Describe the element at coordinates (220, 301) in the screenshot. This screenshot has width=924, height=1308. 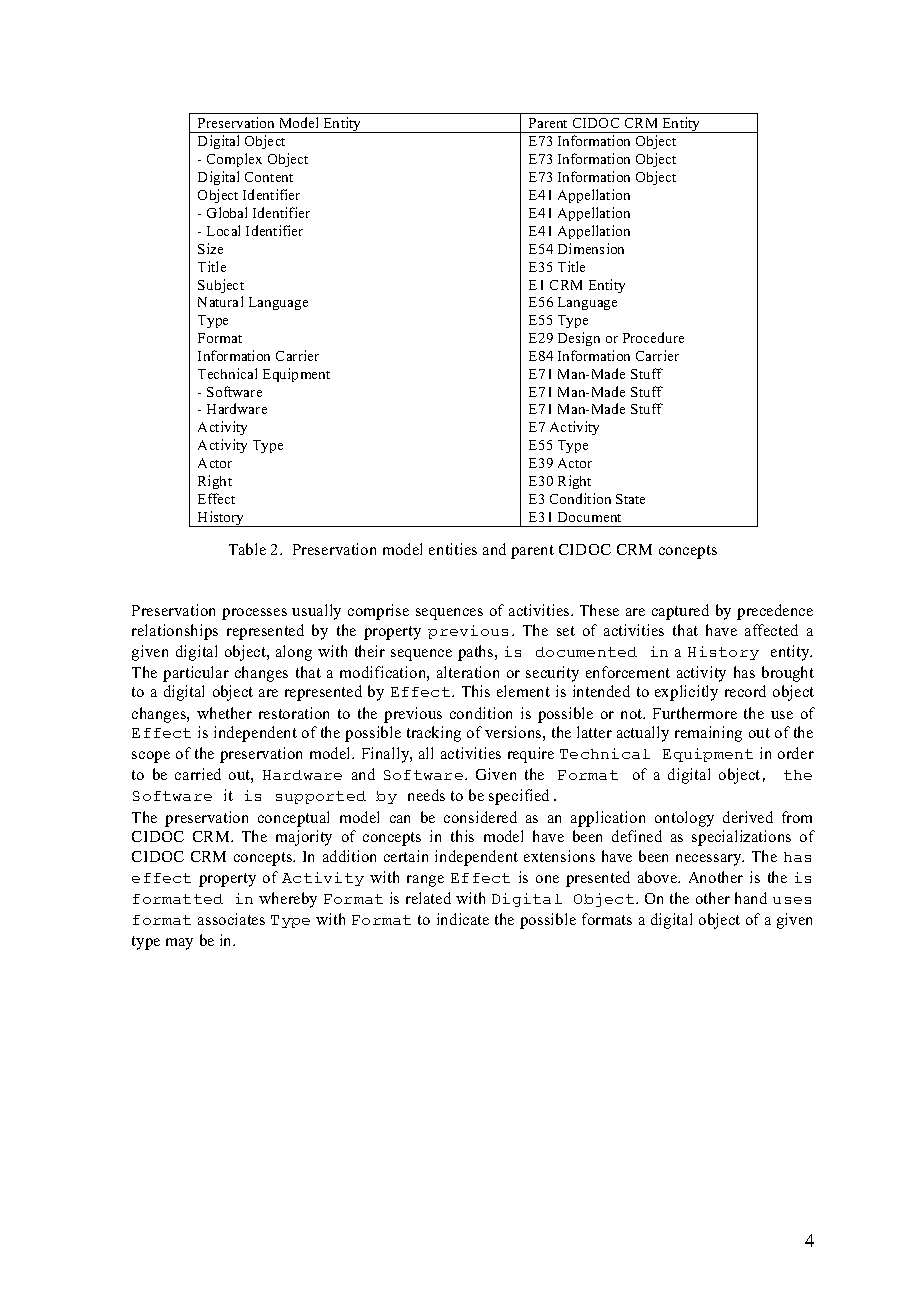
I see `Natural` at that location.
